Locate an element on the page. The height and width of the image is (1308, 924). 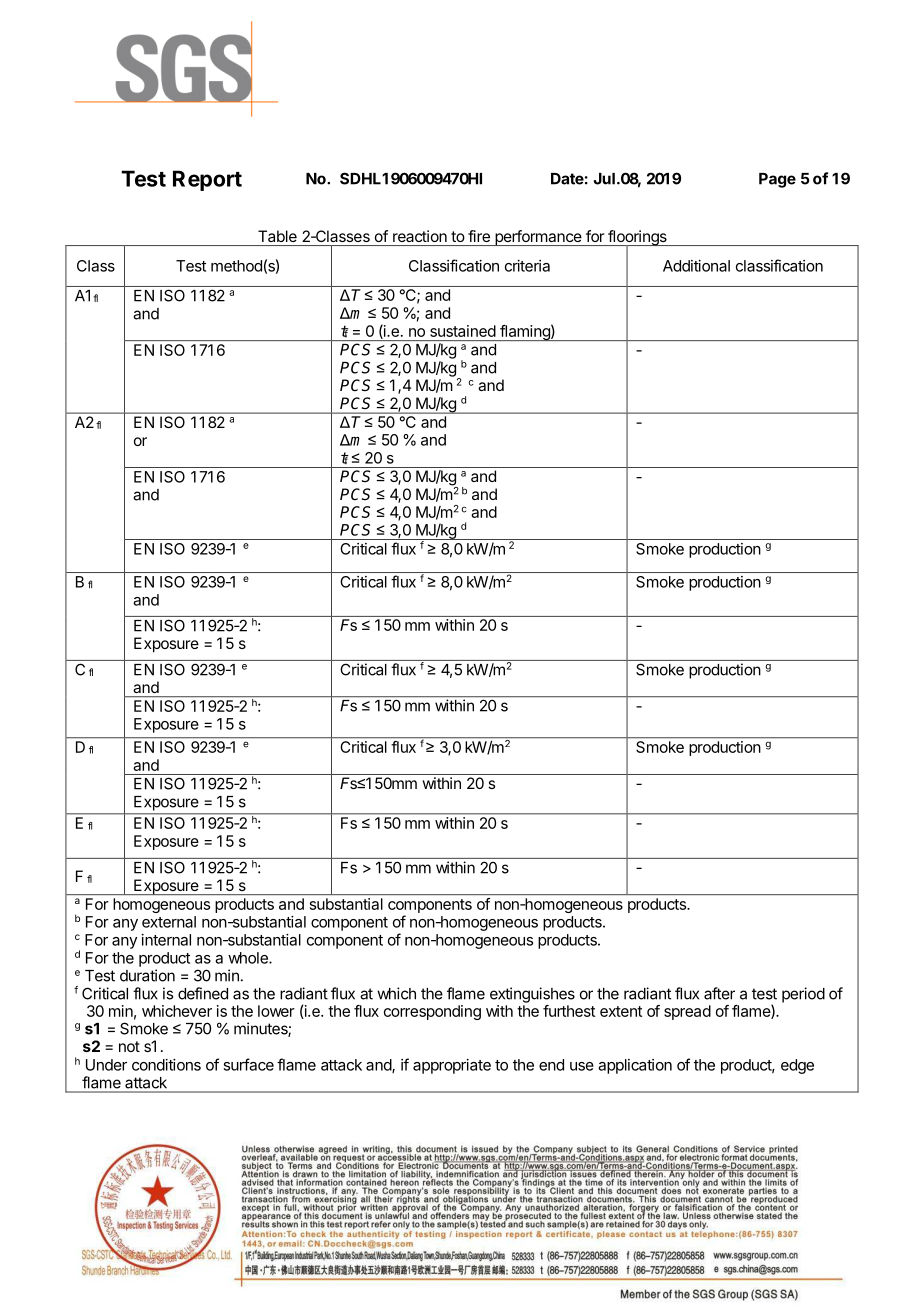
period is located at coordinates (803, 995).
